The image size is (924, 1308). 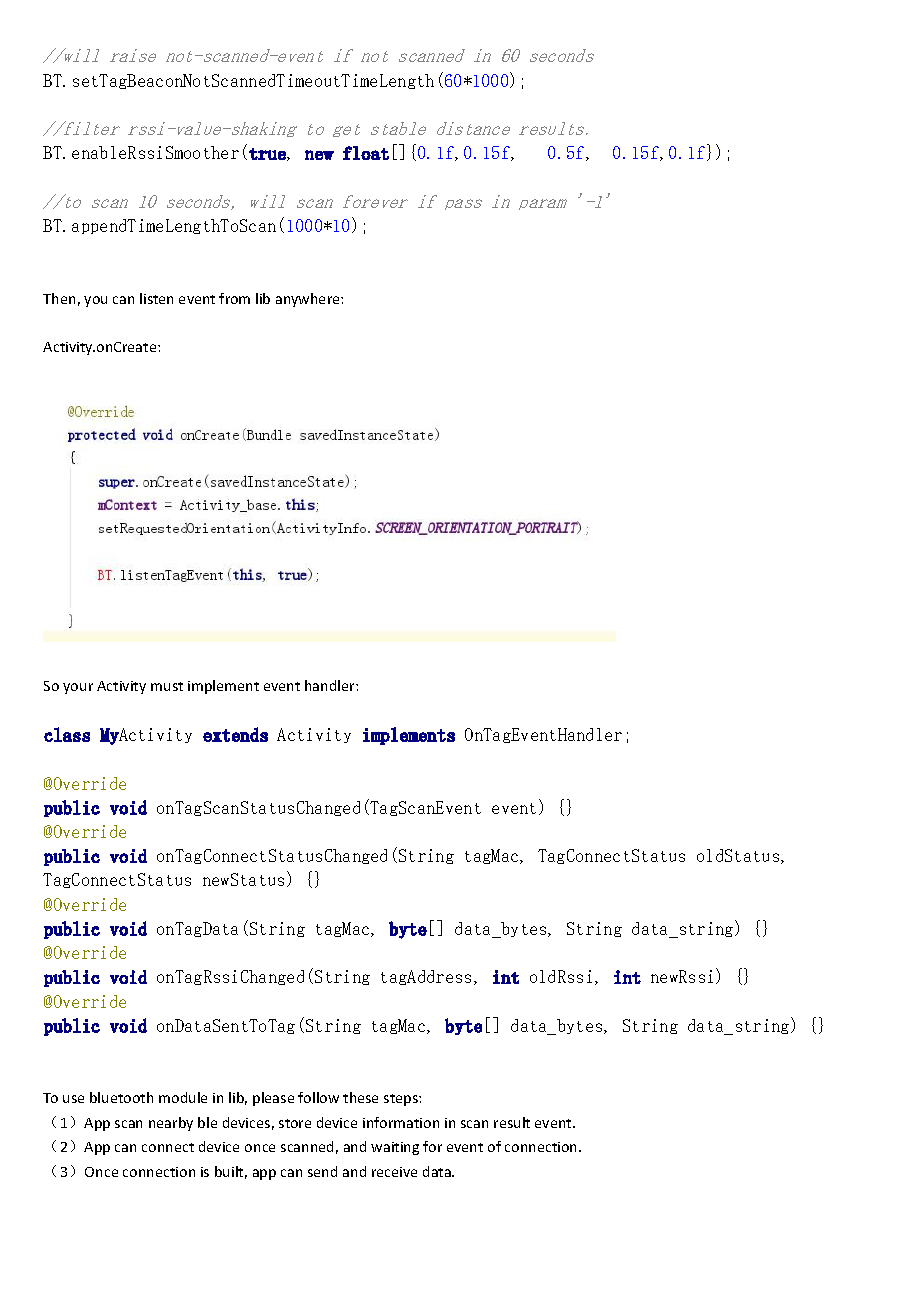 What do you see at coordinates (73, 1099) in the screenshot?
I see `use` at bounding box center [73, 1099].
